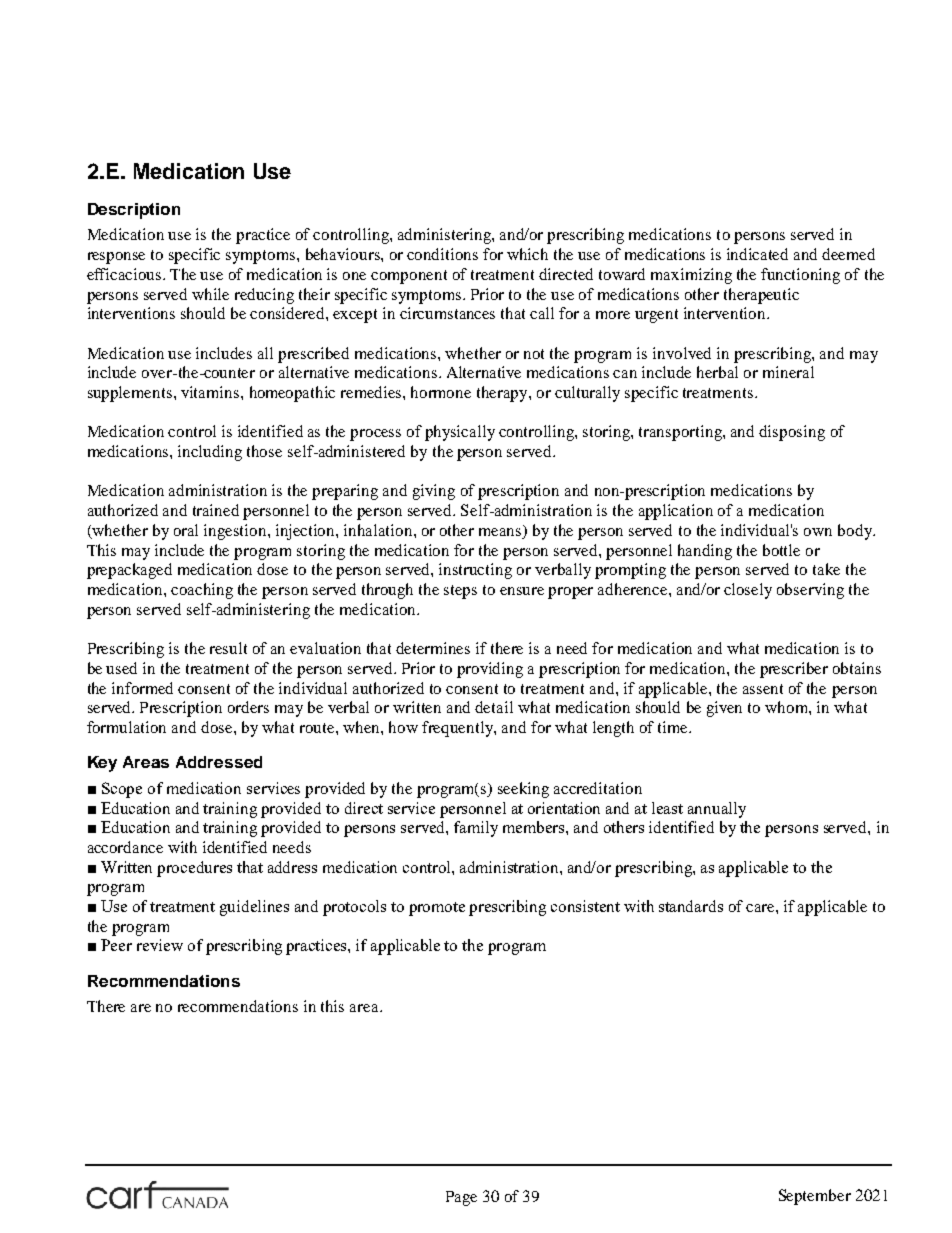  I want to click on indicated, so click(757, 254).
